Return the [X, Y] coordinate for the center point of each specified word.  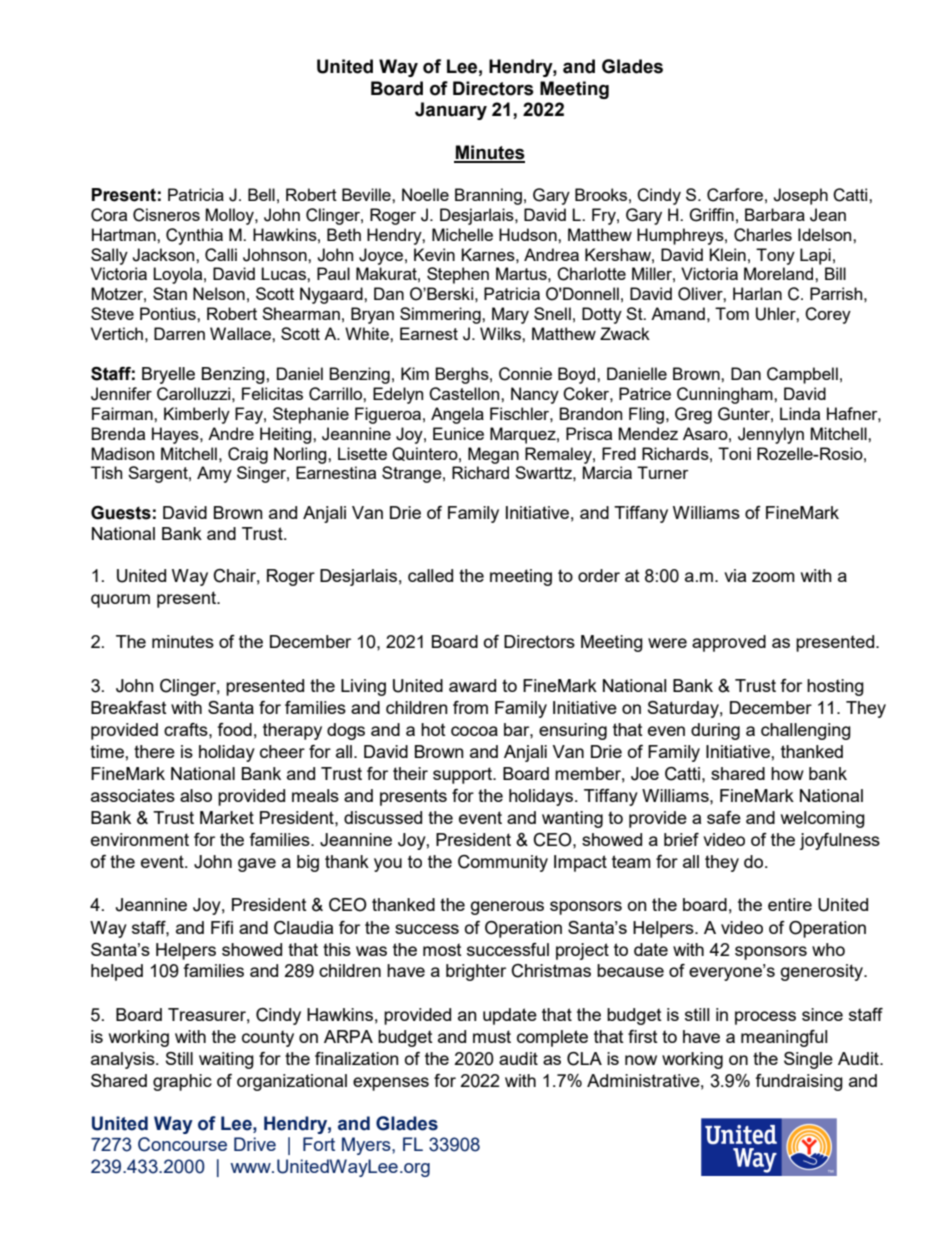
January [451, 111]
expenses [391, 1084]
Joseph [800, 196]
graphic [182, 1082]
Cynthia [194, 236]
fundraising [799, 1082]
